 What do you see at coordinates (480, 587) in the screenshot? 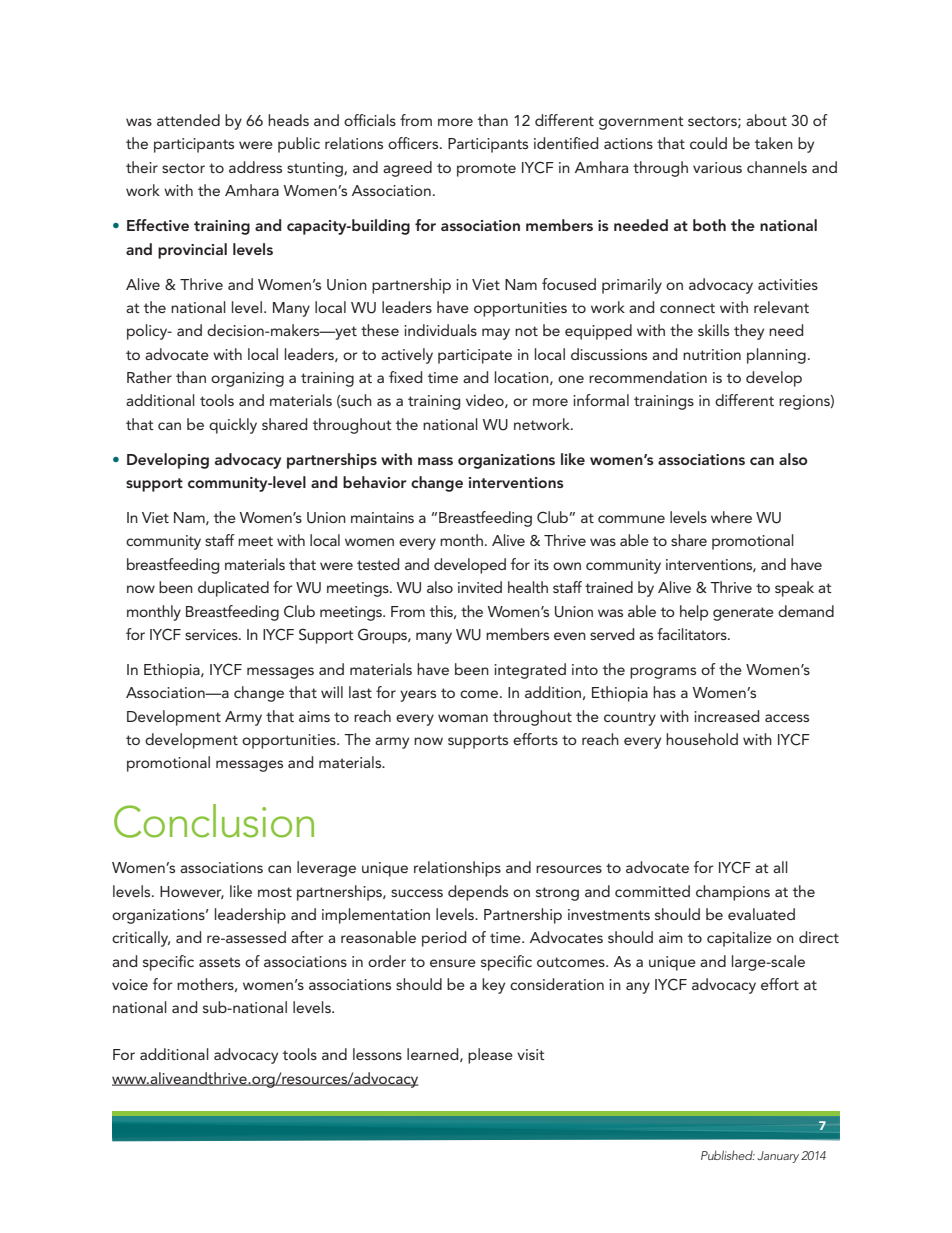
I see `invited` at bounding box center [480, 587].
